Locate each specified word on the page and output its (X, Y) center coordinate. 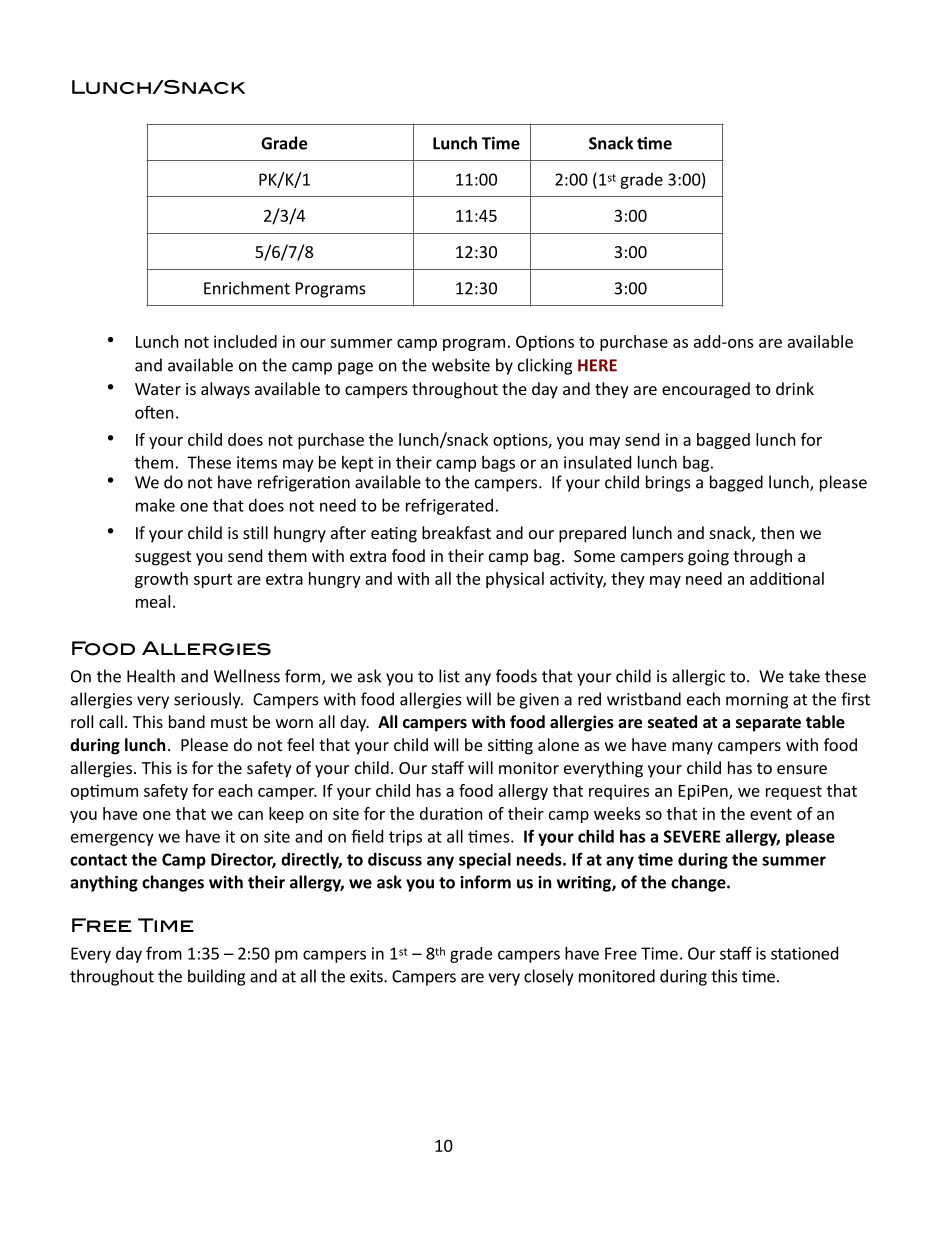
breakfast (456, 532)
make (155, 505)
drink (795, 388)
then (777, 532)
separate (768, 724)
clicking (545, 366)
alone (558, 744)
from (164, 953)
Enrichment (247, 288)
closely (548, 977)
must (229, 722)
